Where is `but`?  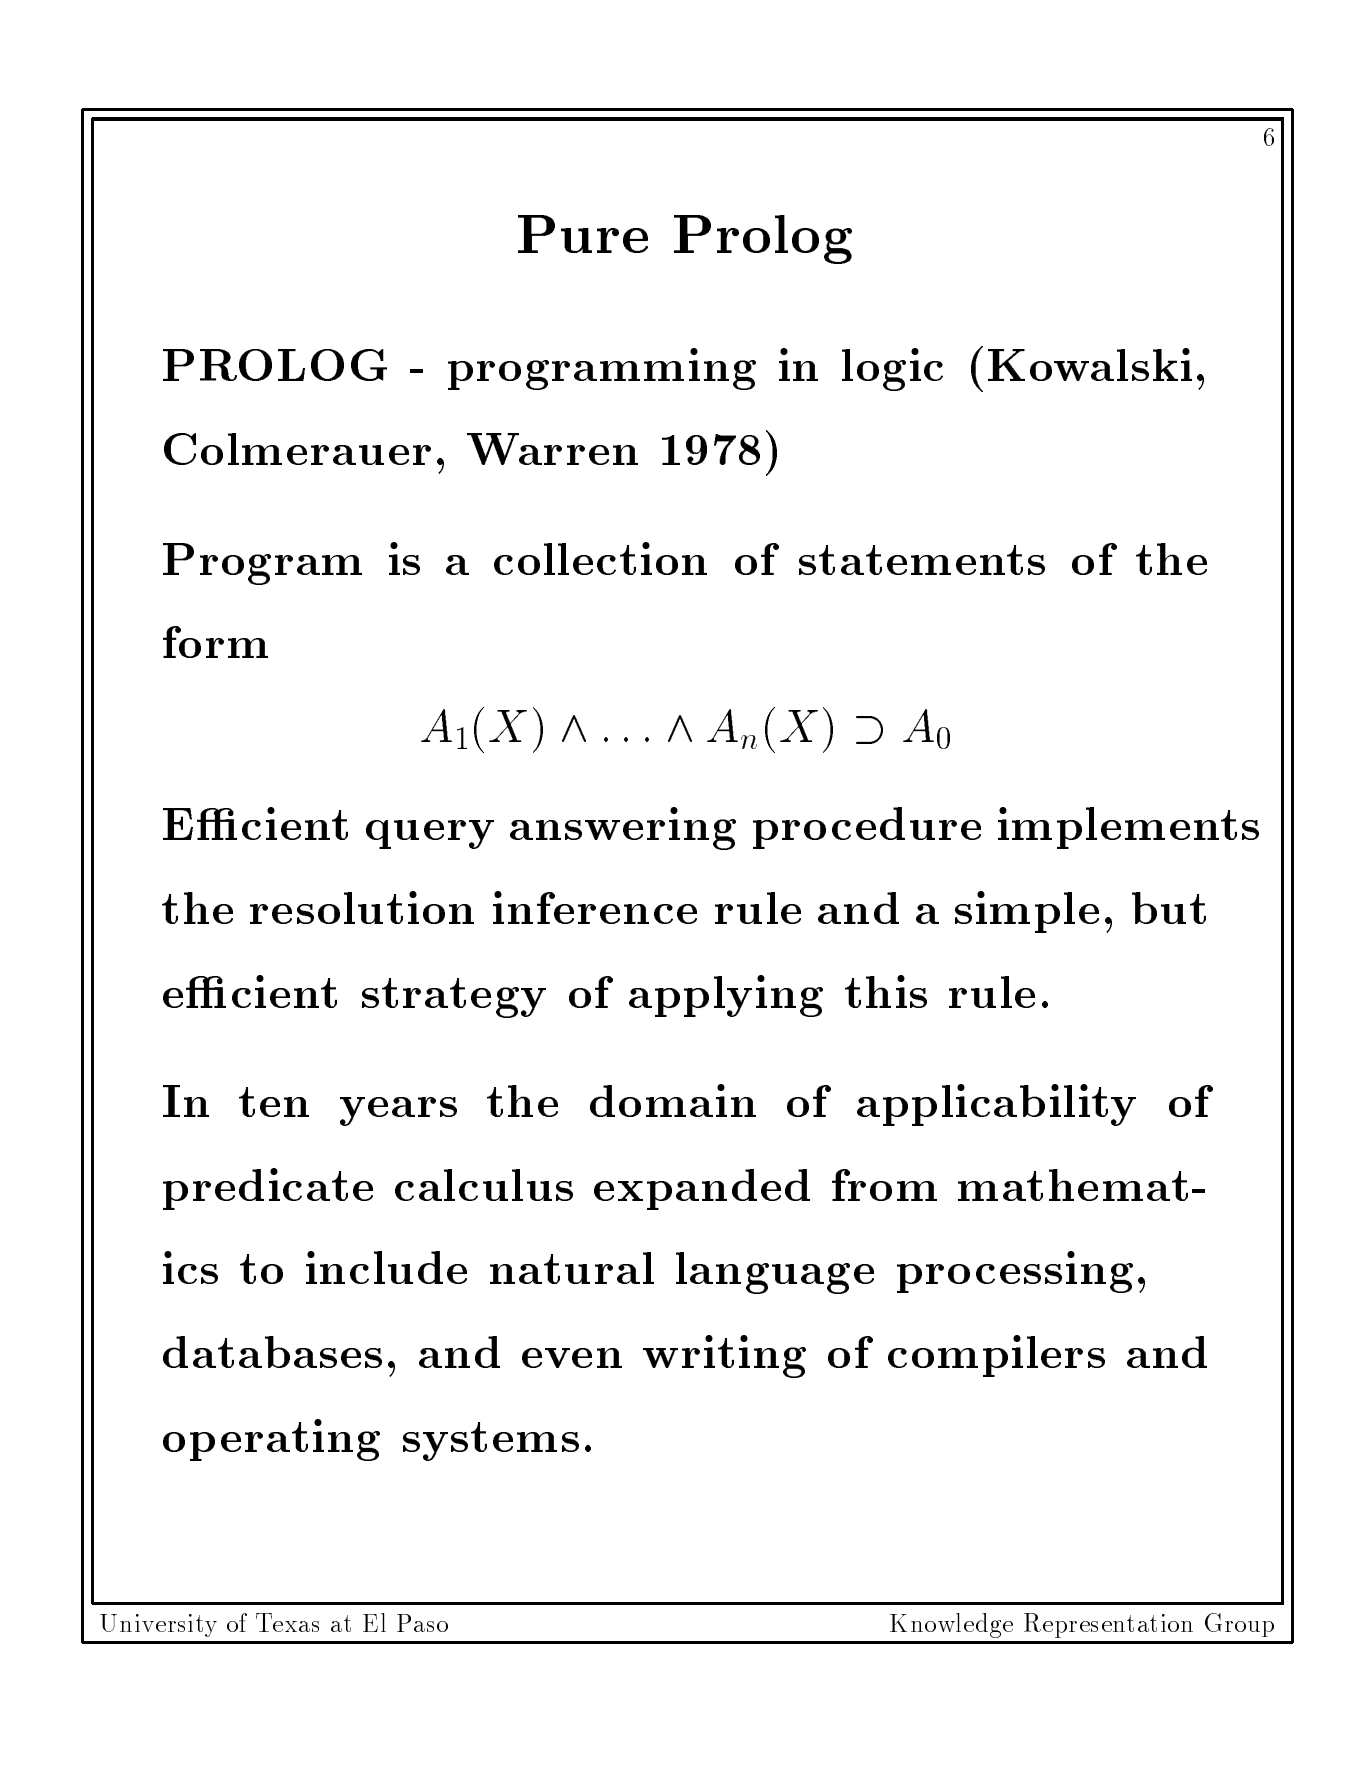
but is located at coordinates (1169, 908).
